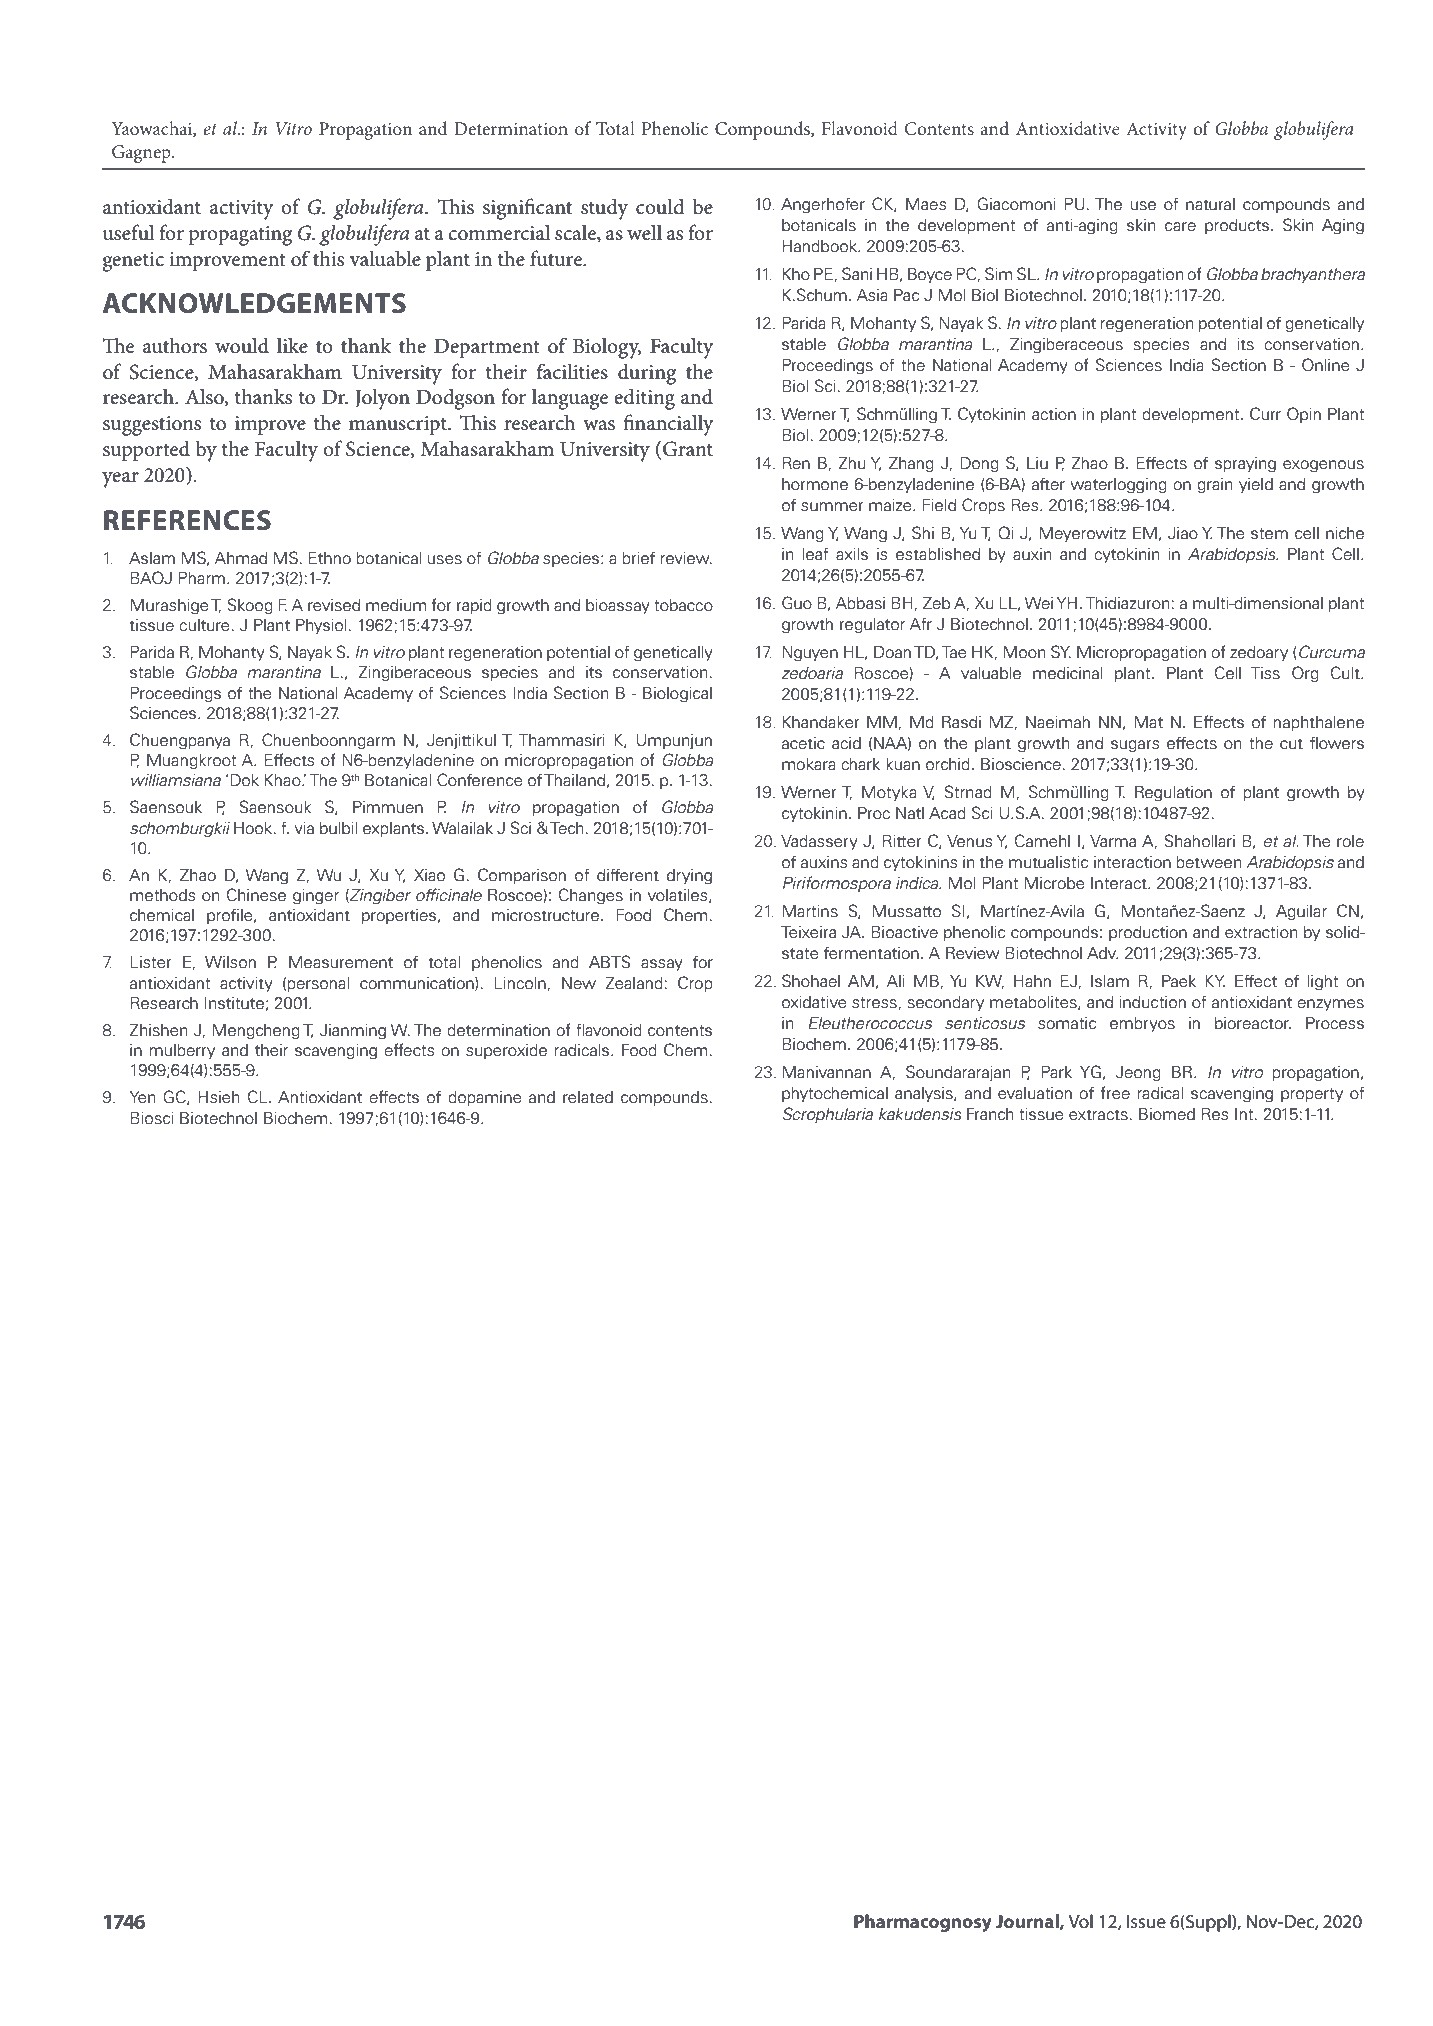 Image resolution: width=1433 pixels, height=2026 pixels. What do you see at coordinates (187, 520) in the screenshot?
I see `REFERENCES` at bounding box center [187, 520].
